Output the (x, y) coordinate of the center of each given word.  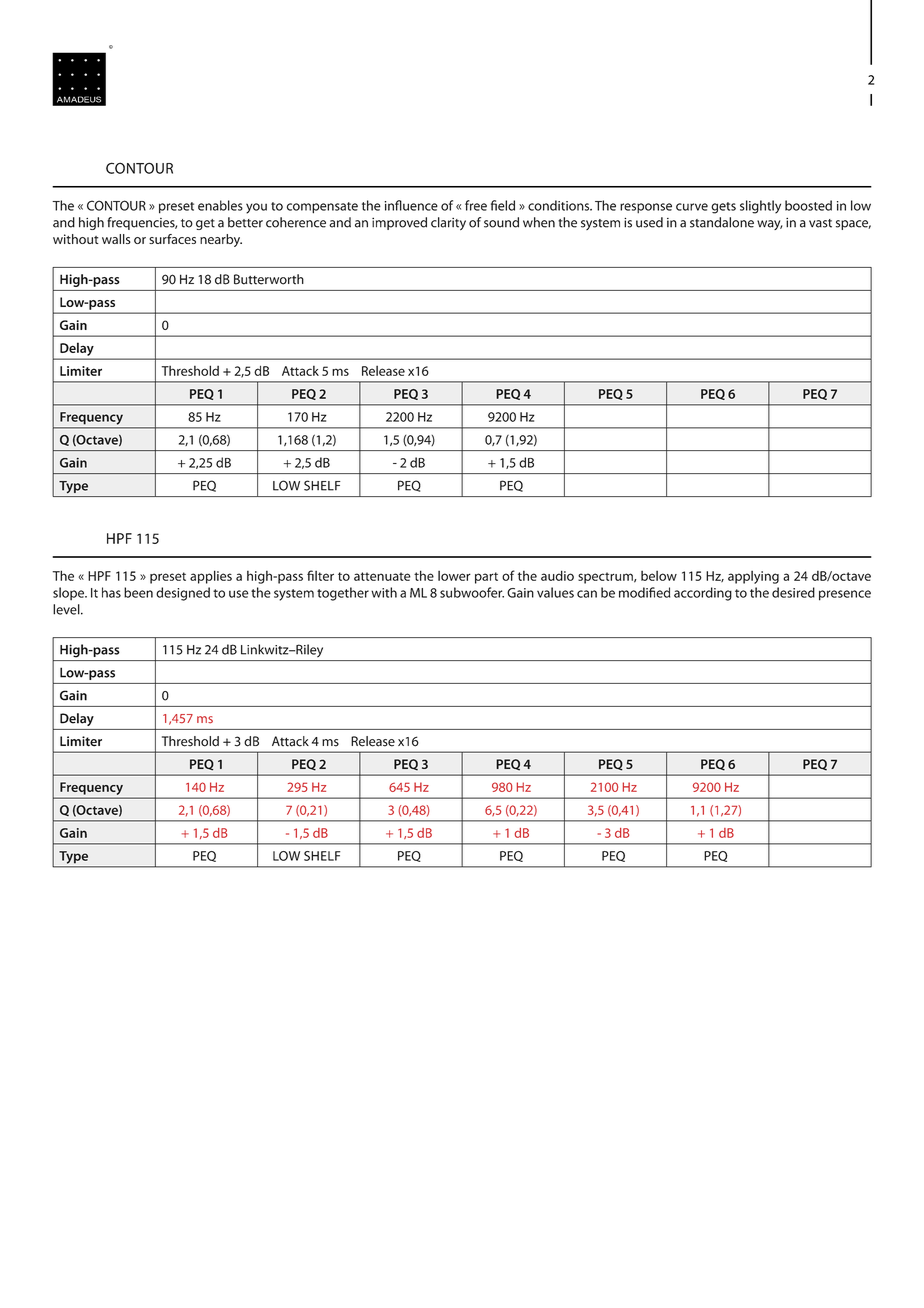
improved (399, 223)
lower (454, 576)
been (138, 592)
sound (501, 222)
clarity (448, 223)
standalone (722, 222)
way (770, 225)
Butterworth (269, 279)
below (659, 576)
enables (220, 205)
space (853, 225)
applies (211, 577)
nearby (221, 240)
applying (753, 577)
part (486, 578)
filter (320, 575)
